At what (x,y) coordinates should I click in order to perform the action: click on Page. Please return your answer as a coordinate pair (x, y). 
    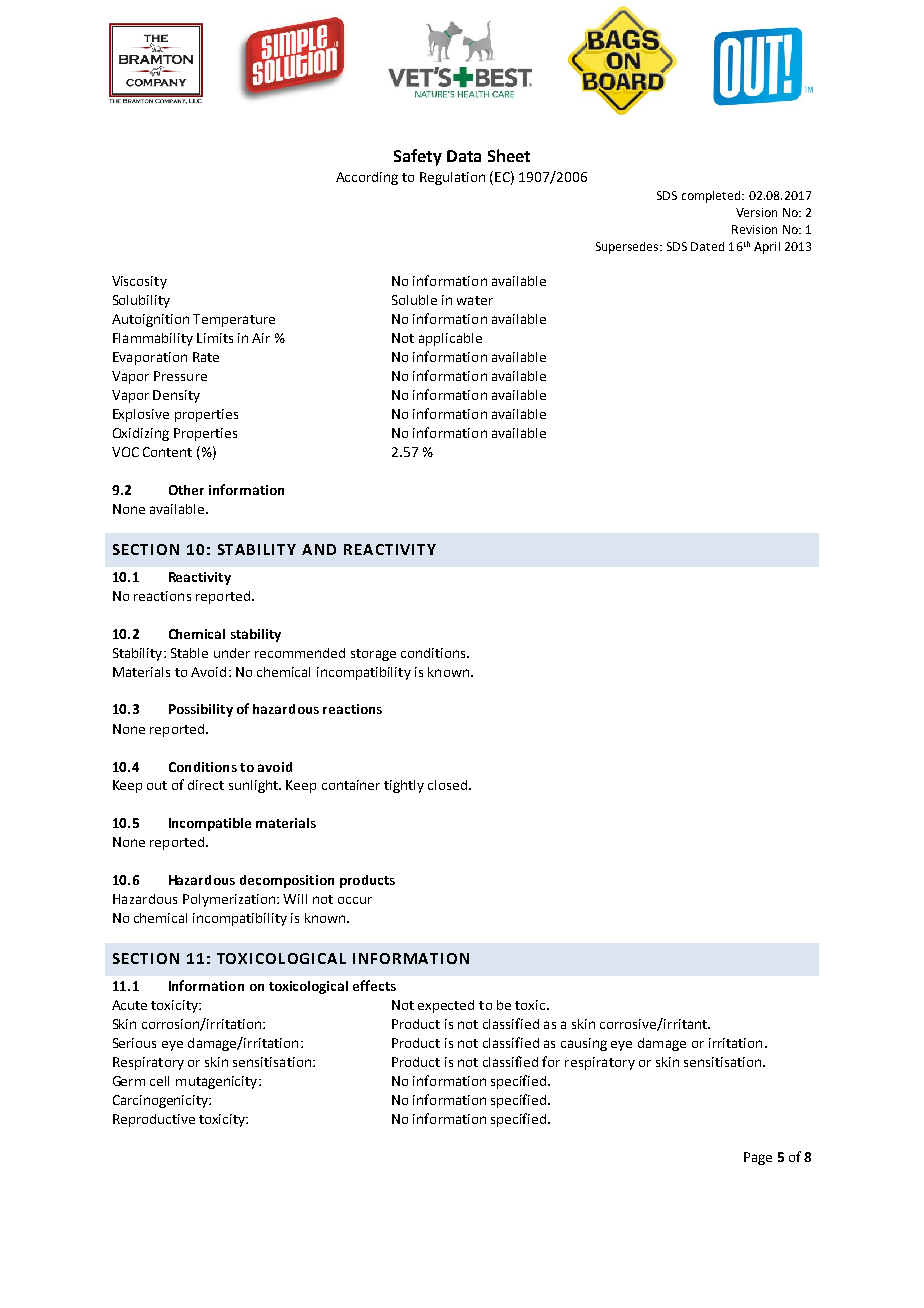
    Looking at the image, I should click on (758, 1158).
